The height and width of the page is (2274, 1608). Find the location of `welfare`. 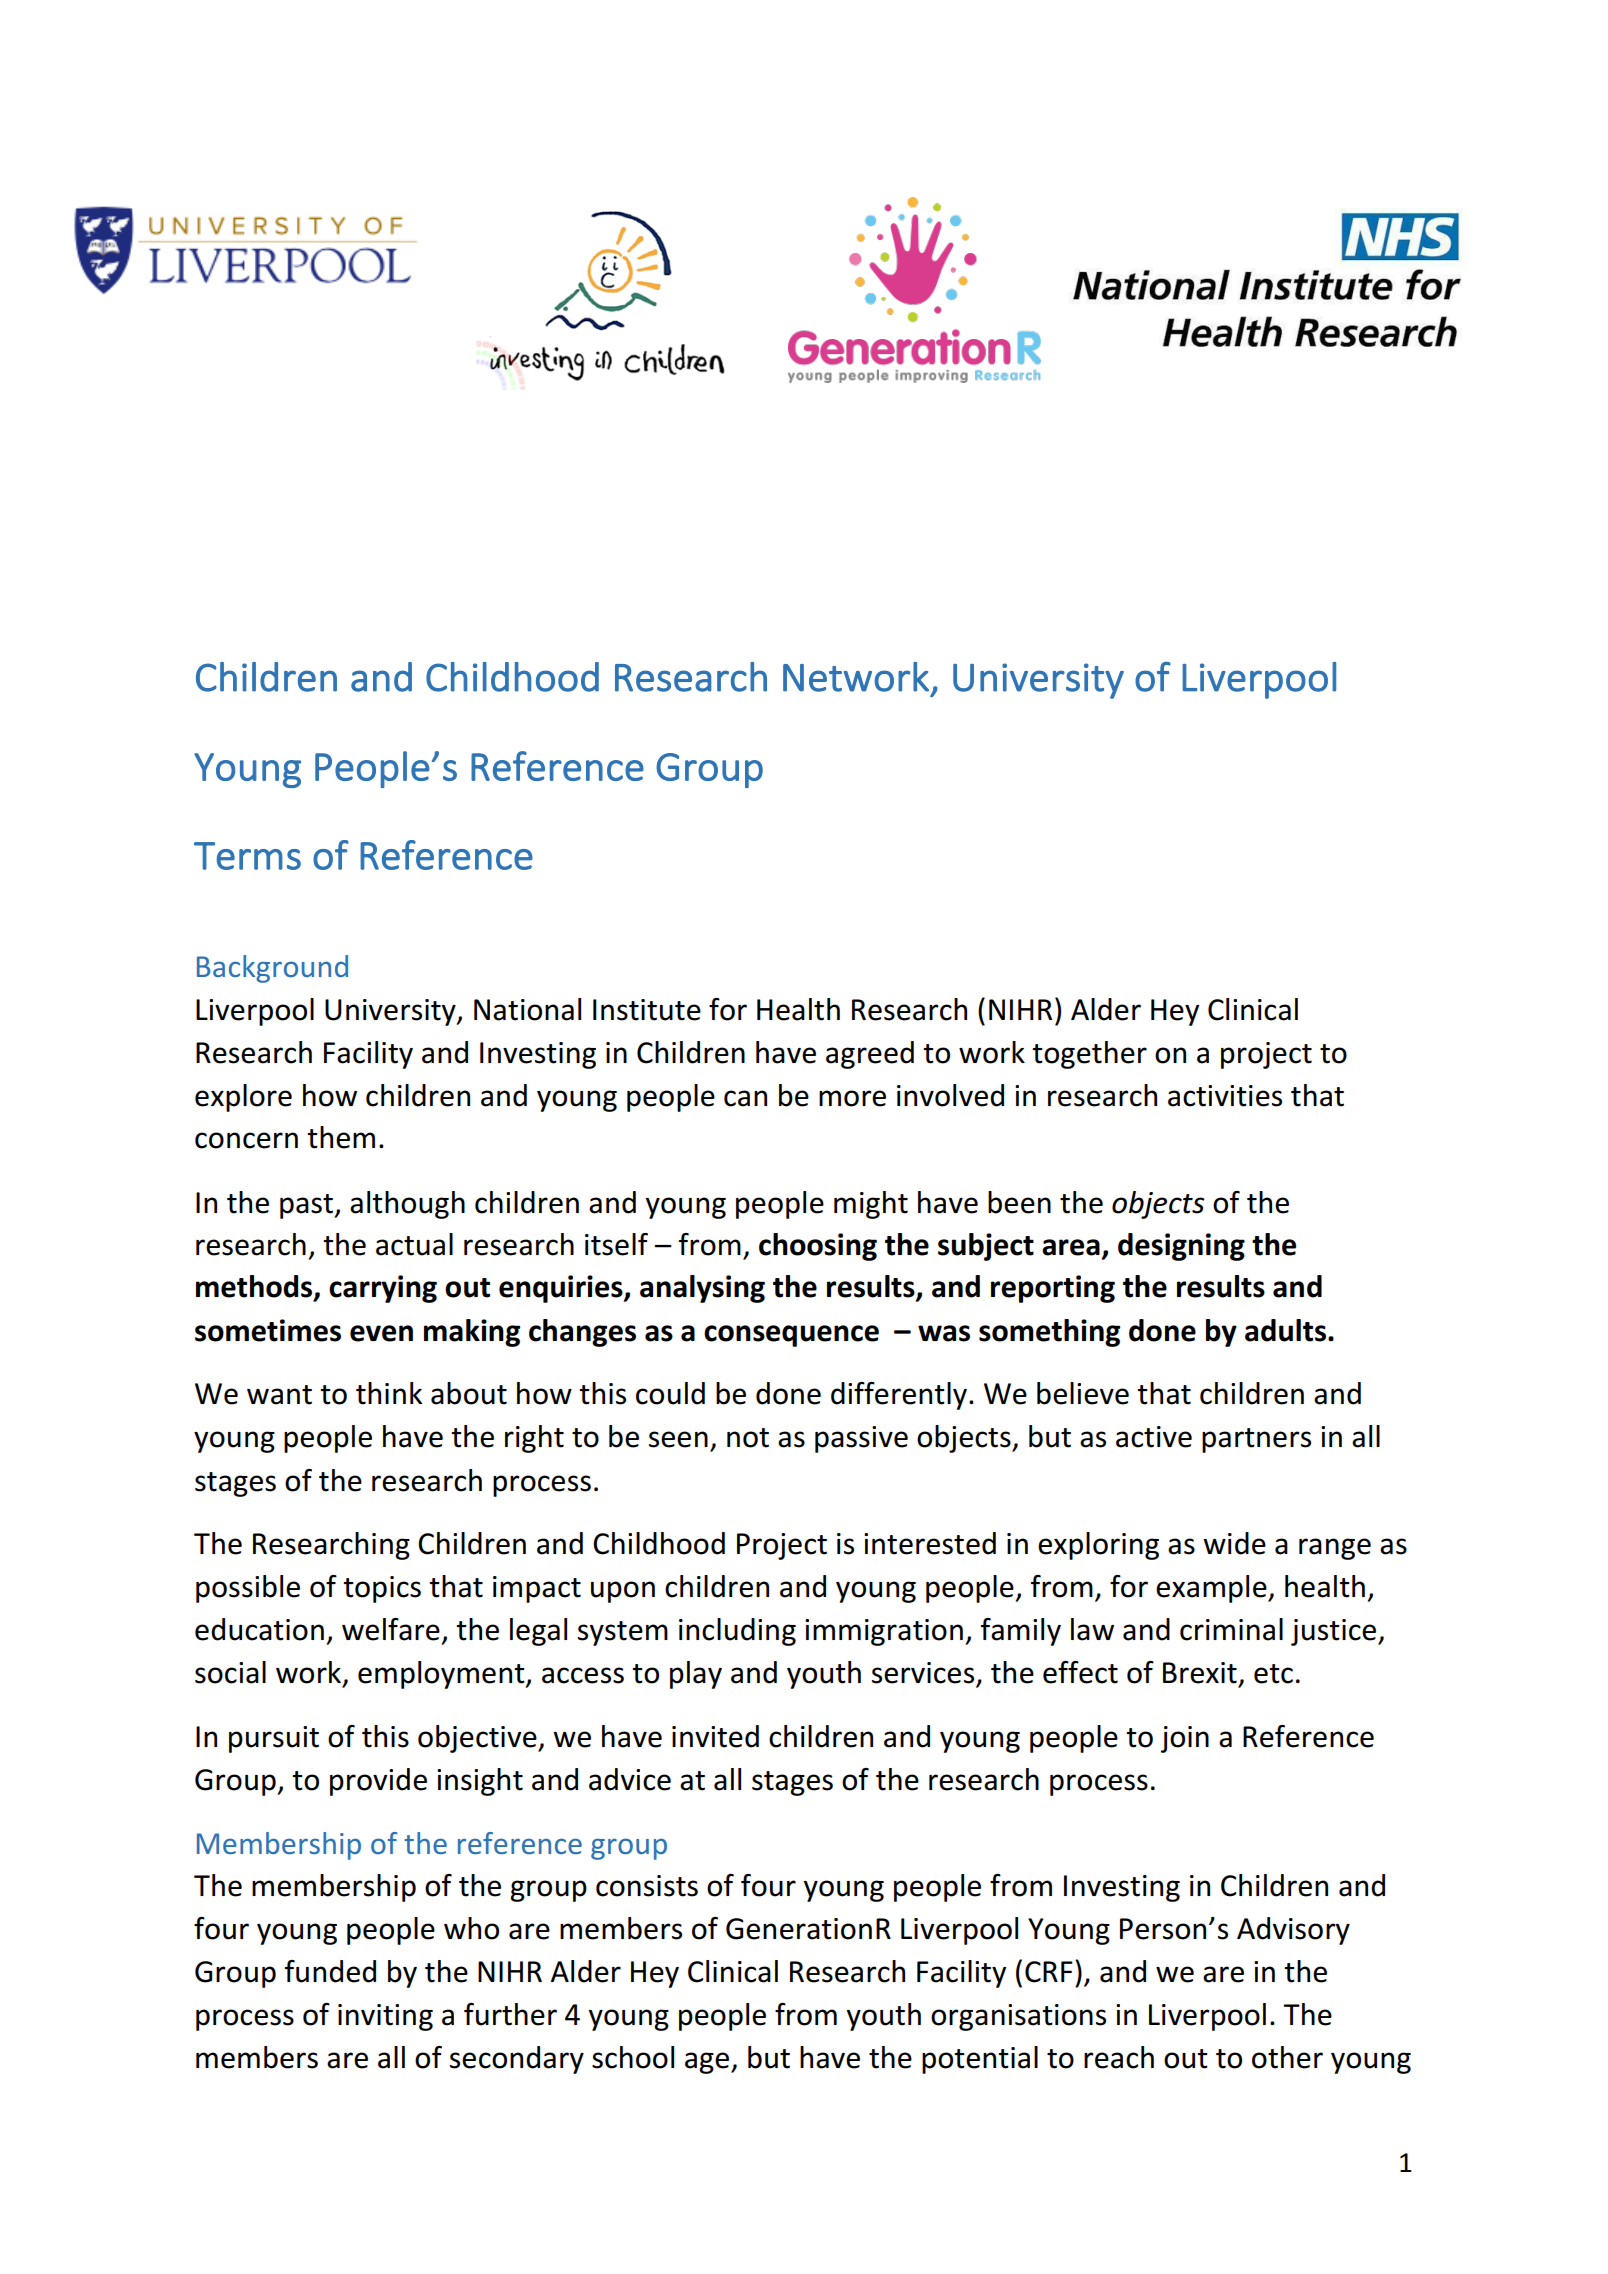

welfare is located at coordinates (391, 1629).
